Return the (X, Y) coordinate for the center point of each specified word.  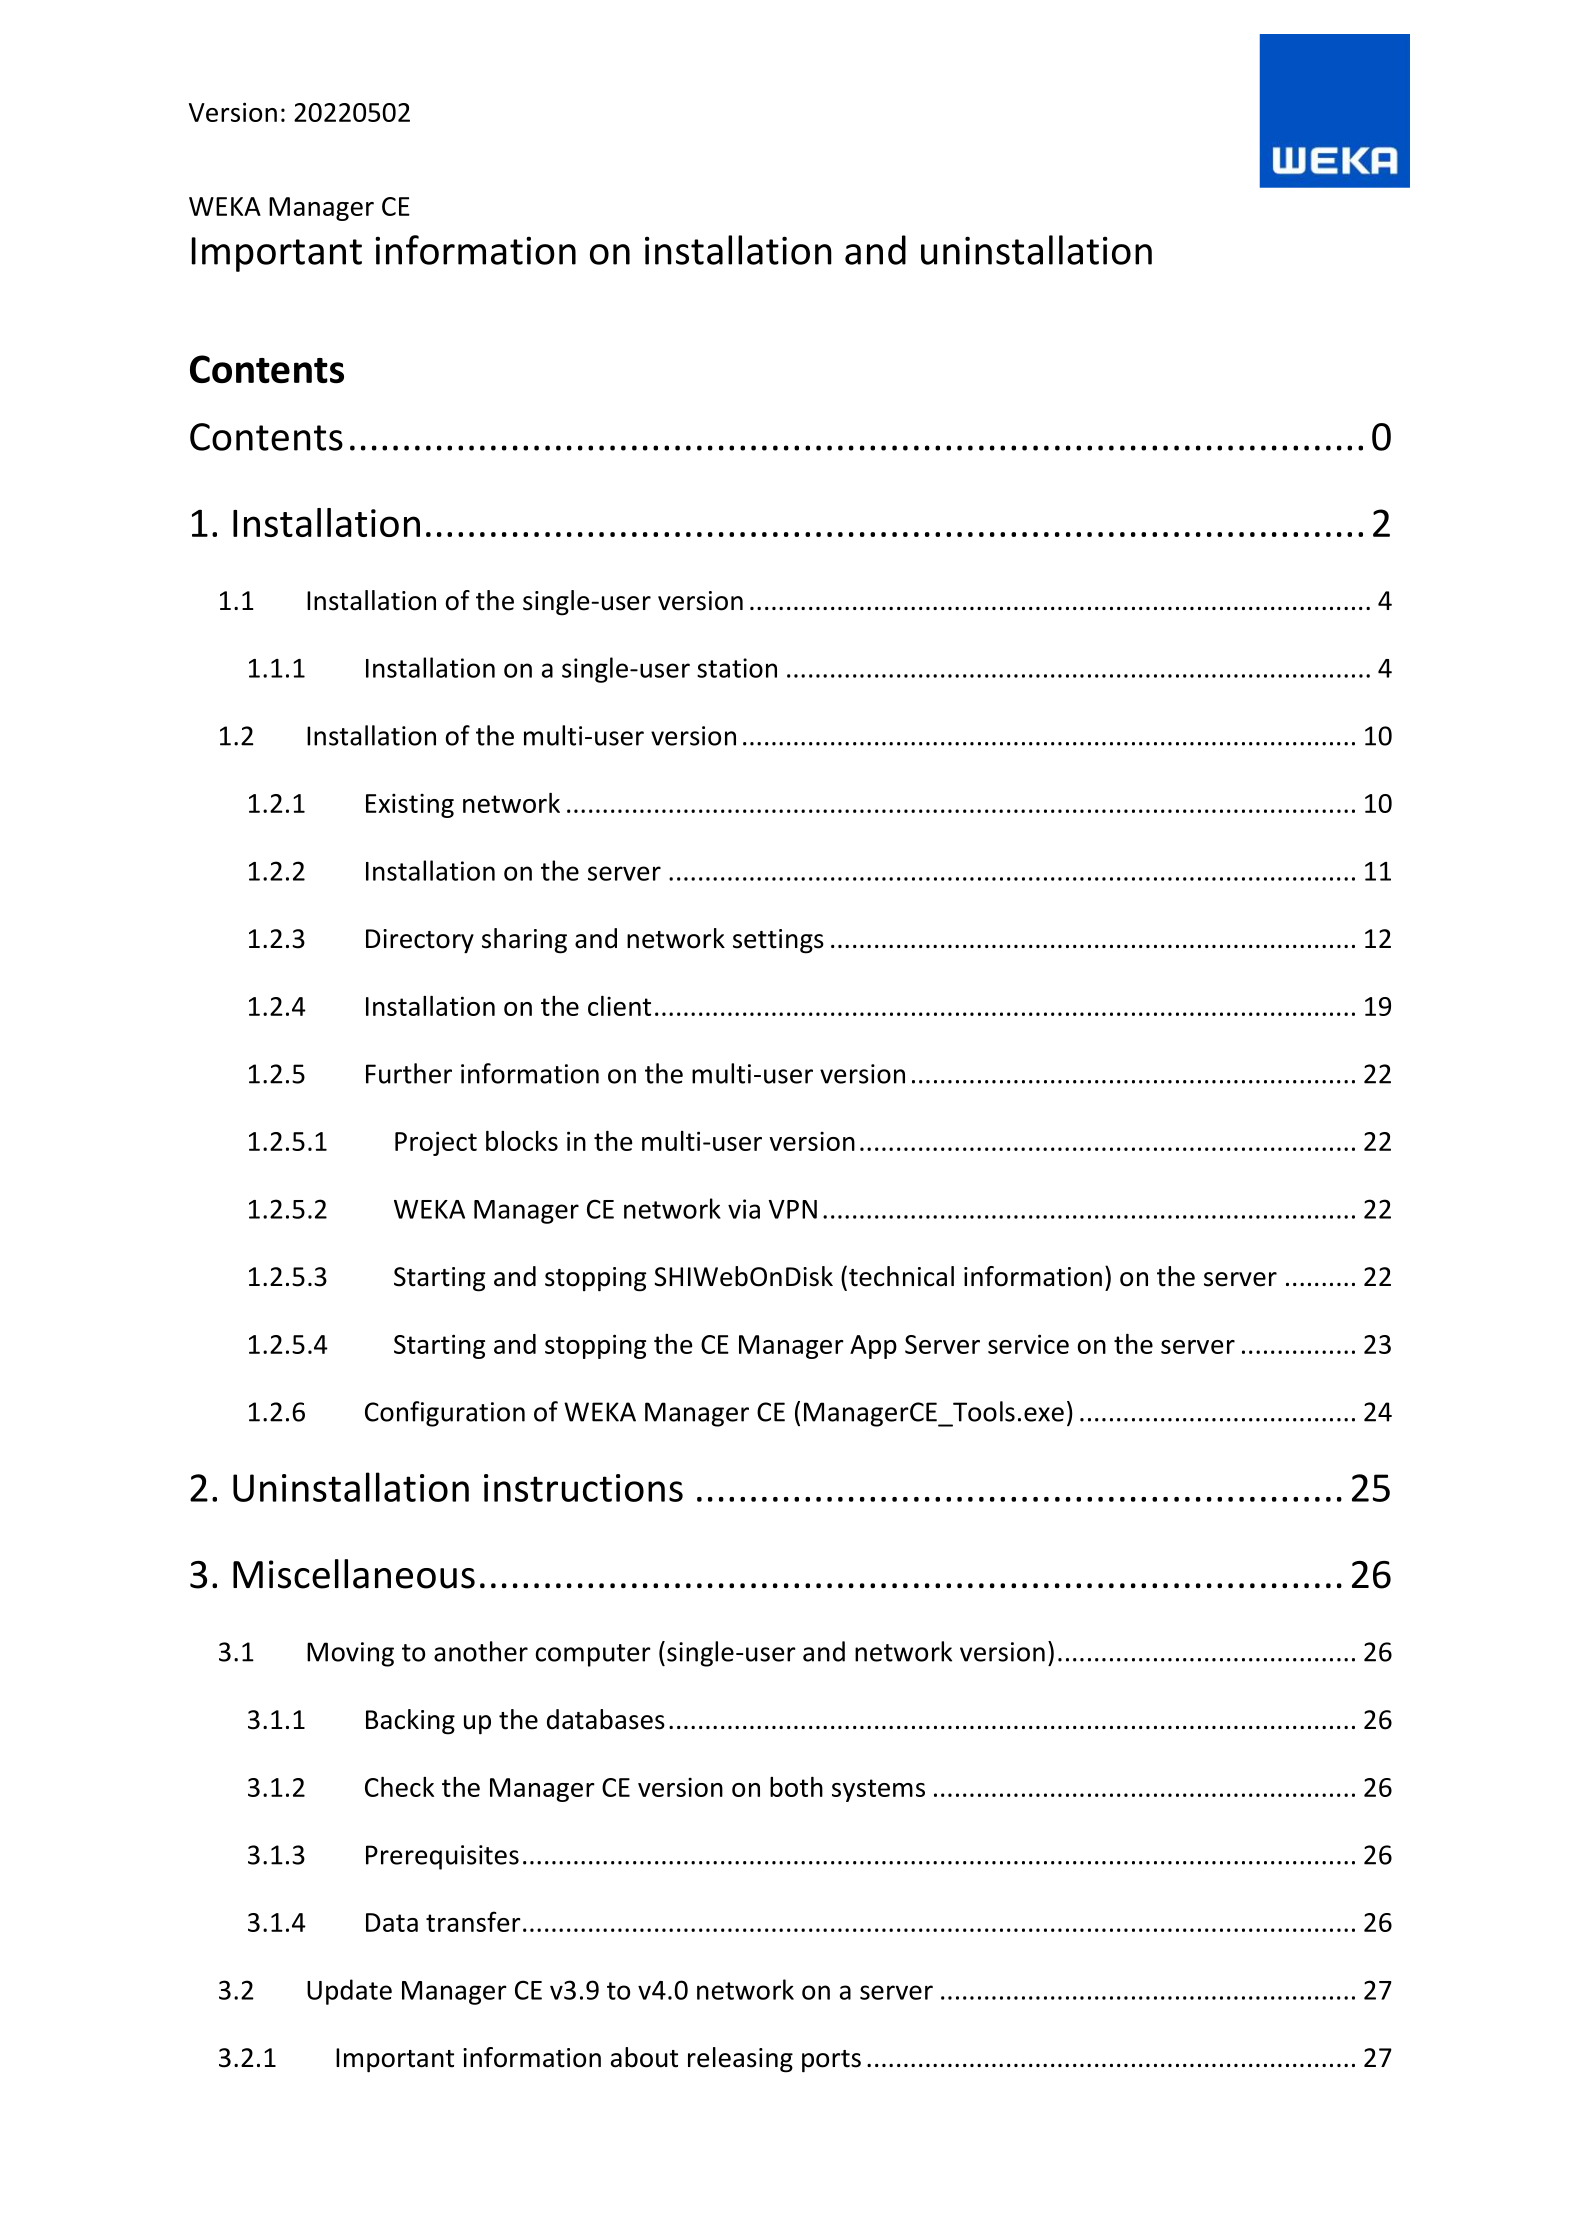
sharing (524, 941)
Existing (410, 805)
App (873, 1347)
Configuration (445, 1414)
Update (349, 1992)
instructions (583, 1488)
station (737, 668)
